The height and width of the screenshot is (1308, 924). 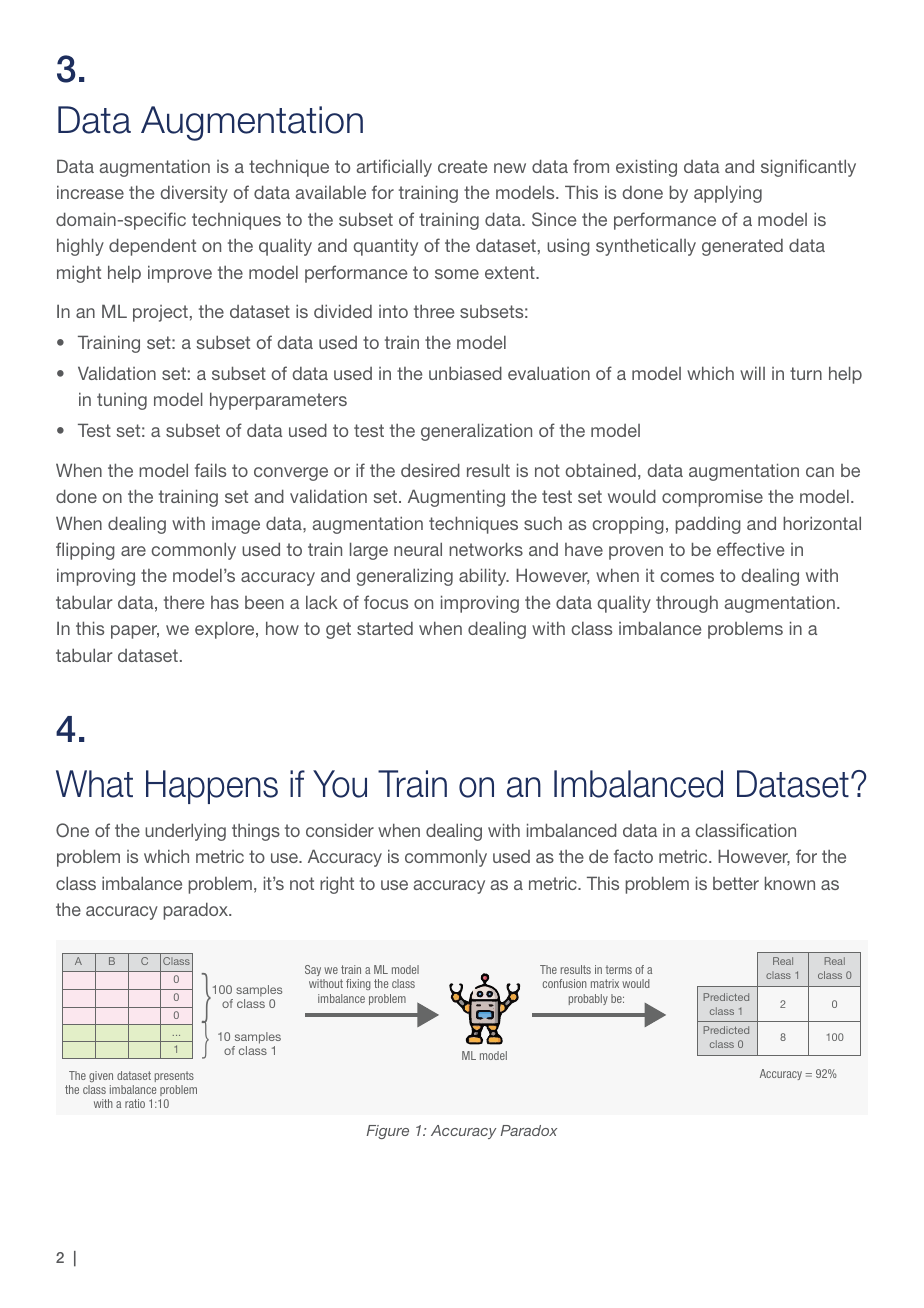 What do you see at coordinates (728, 194) in the screenshot?
I see `applying` at bounding box center [728, 194].
